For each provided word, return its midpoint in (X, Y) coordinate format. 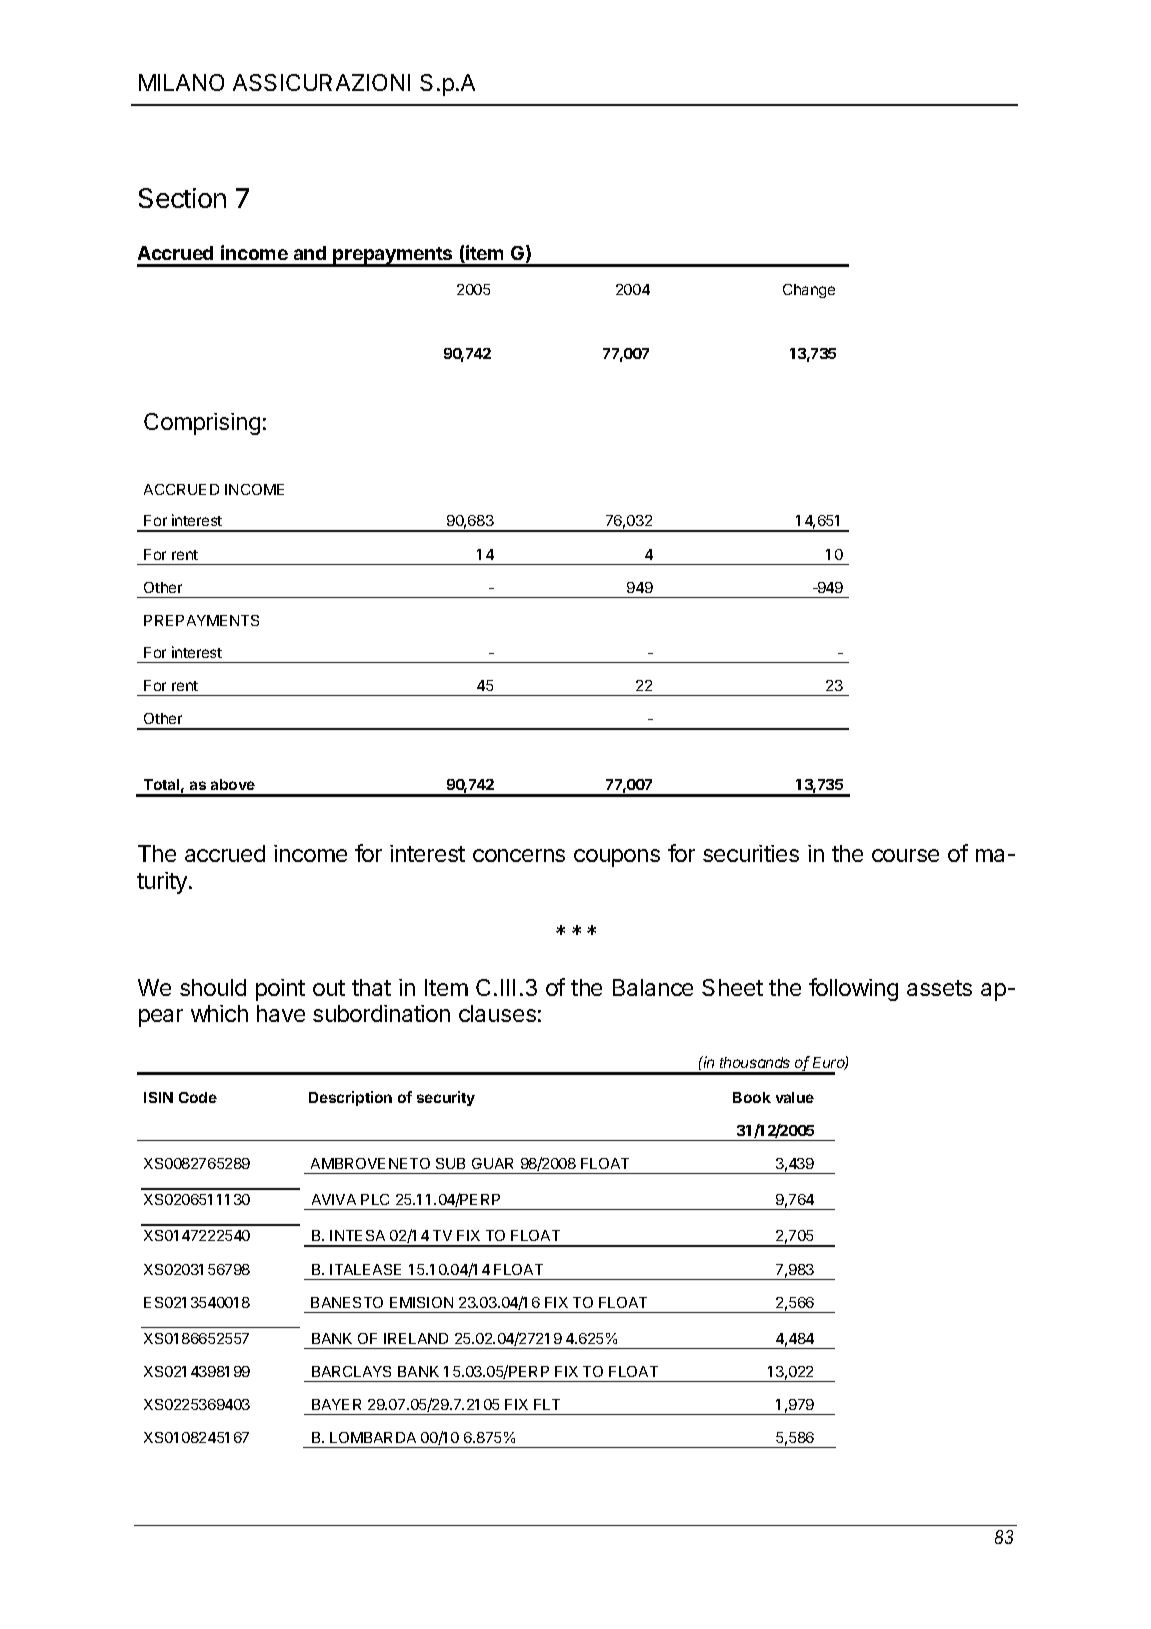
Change (809, 291)
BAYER (336, 1404)
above (233, 784)
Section (182, 198)
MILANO (181, 82)
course (905, 855)
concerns (519, 855)
